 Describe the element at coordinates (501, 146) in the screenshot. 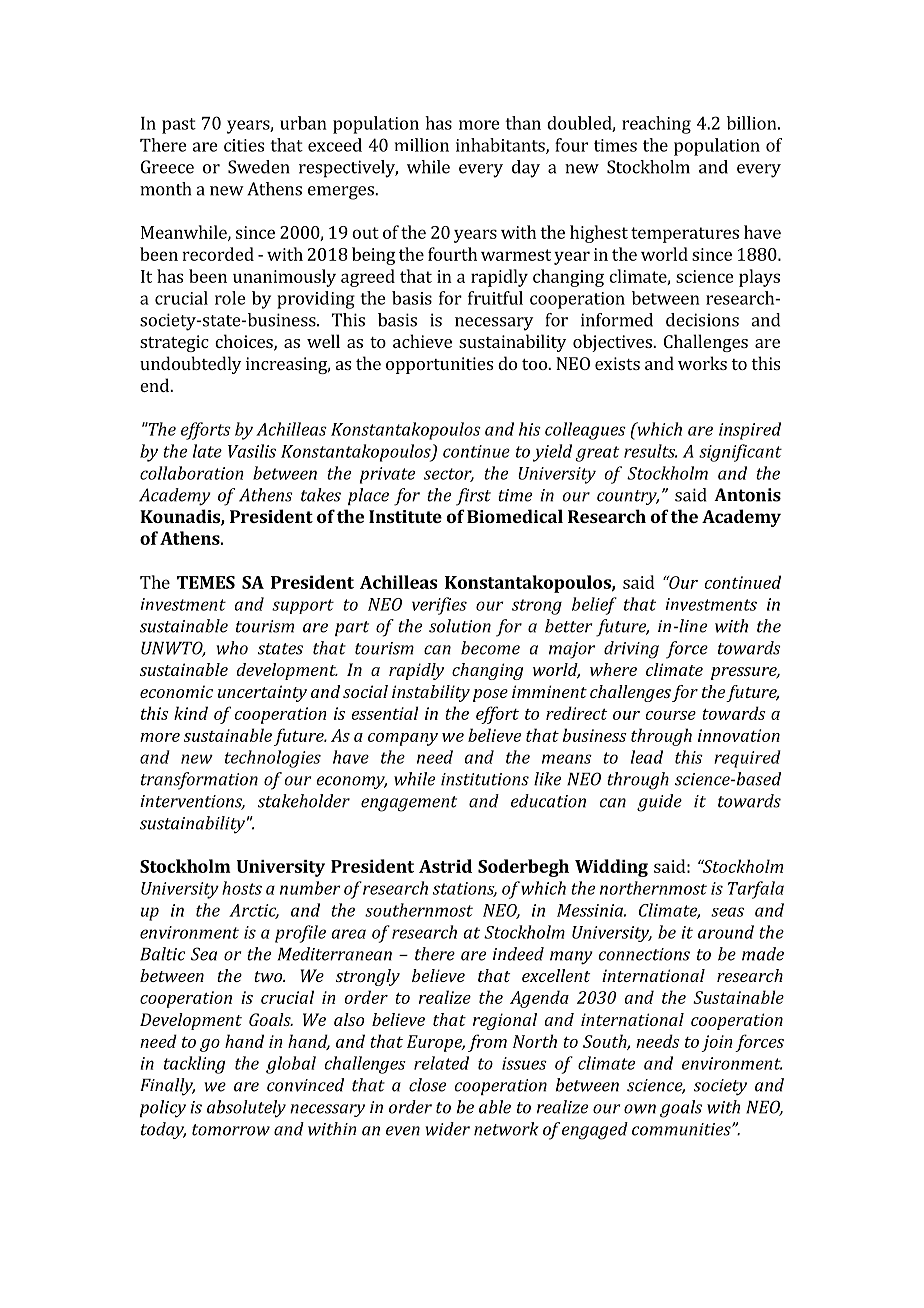

I see `inhabitants` at that location.
